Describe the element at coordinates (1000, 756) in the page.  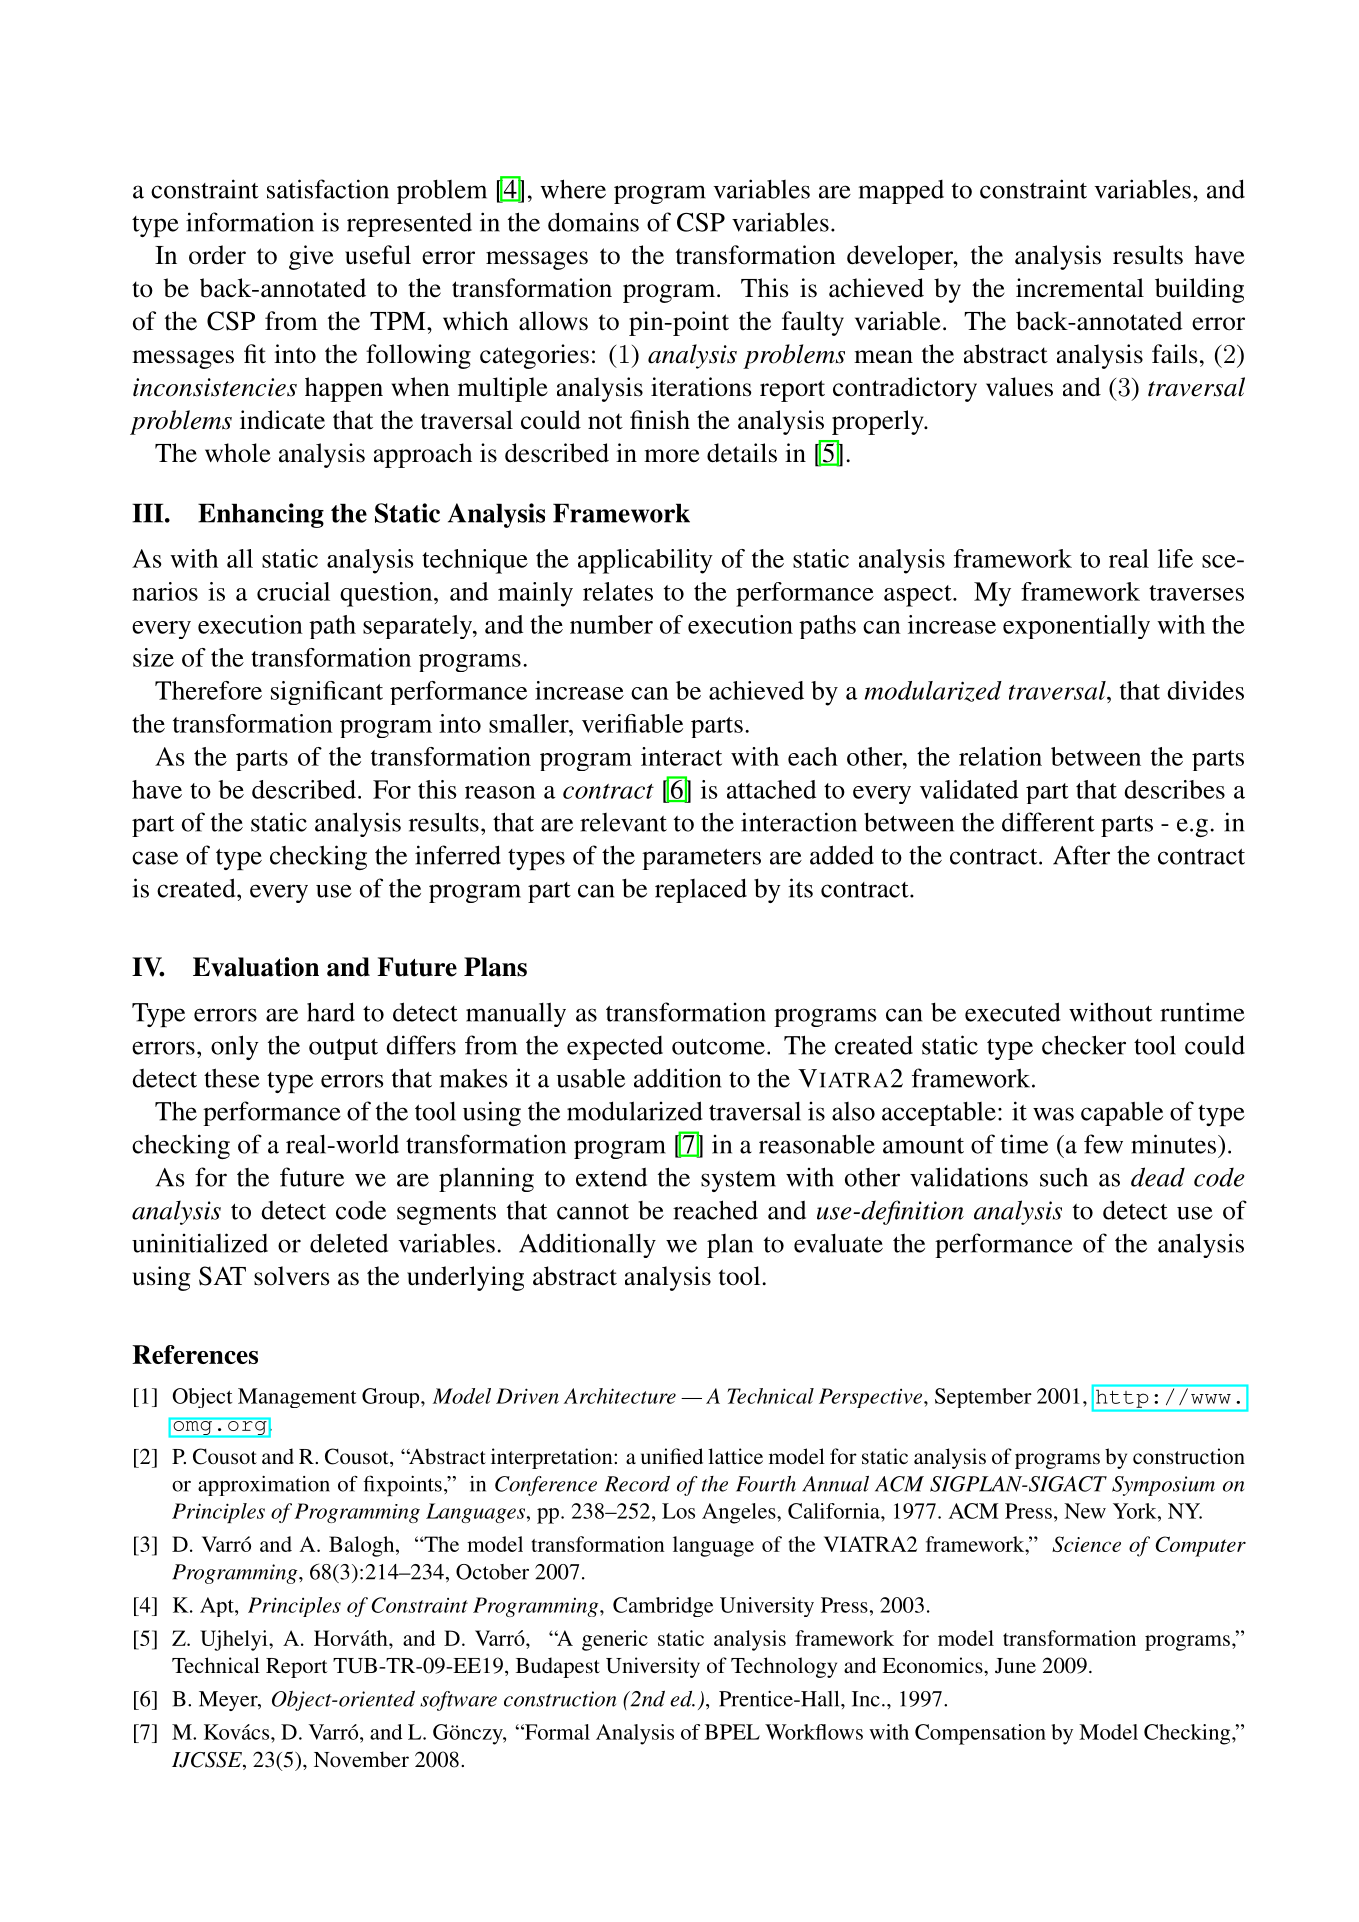
I see `relation` at that location.
